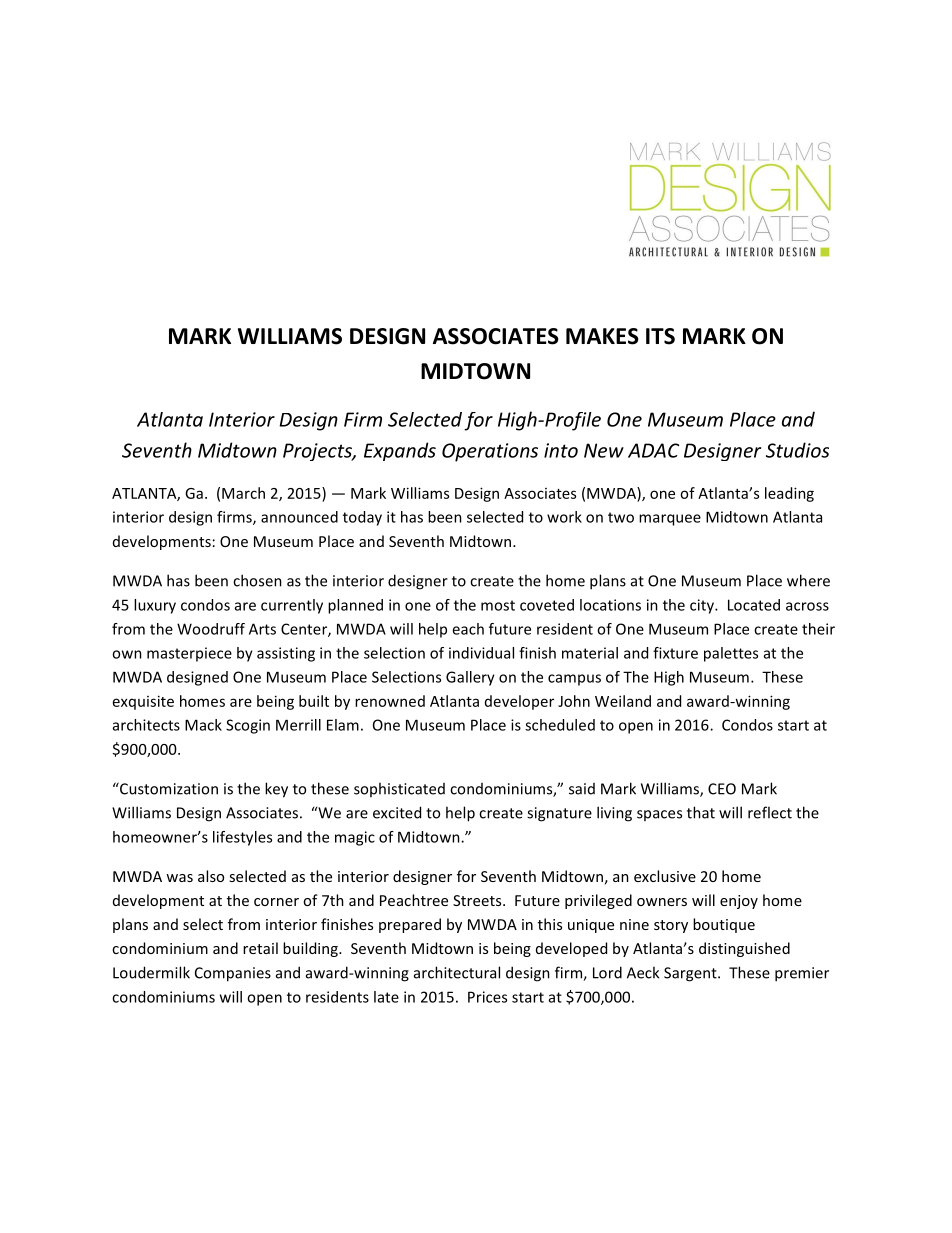  What do you see at coordinates (276, 790) in the screenshot?
I see `key` at bounding box center [276, 790].
